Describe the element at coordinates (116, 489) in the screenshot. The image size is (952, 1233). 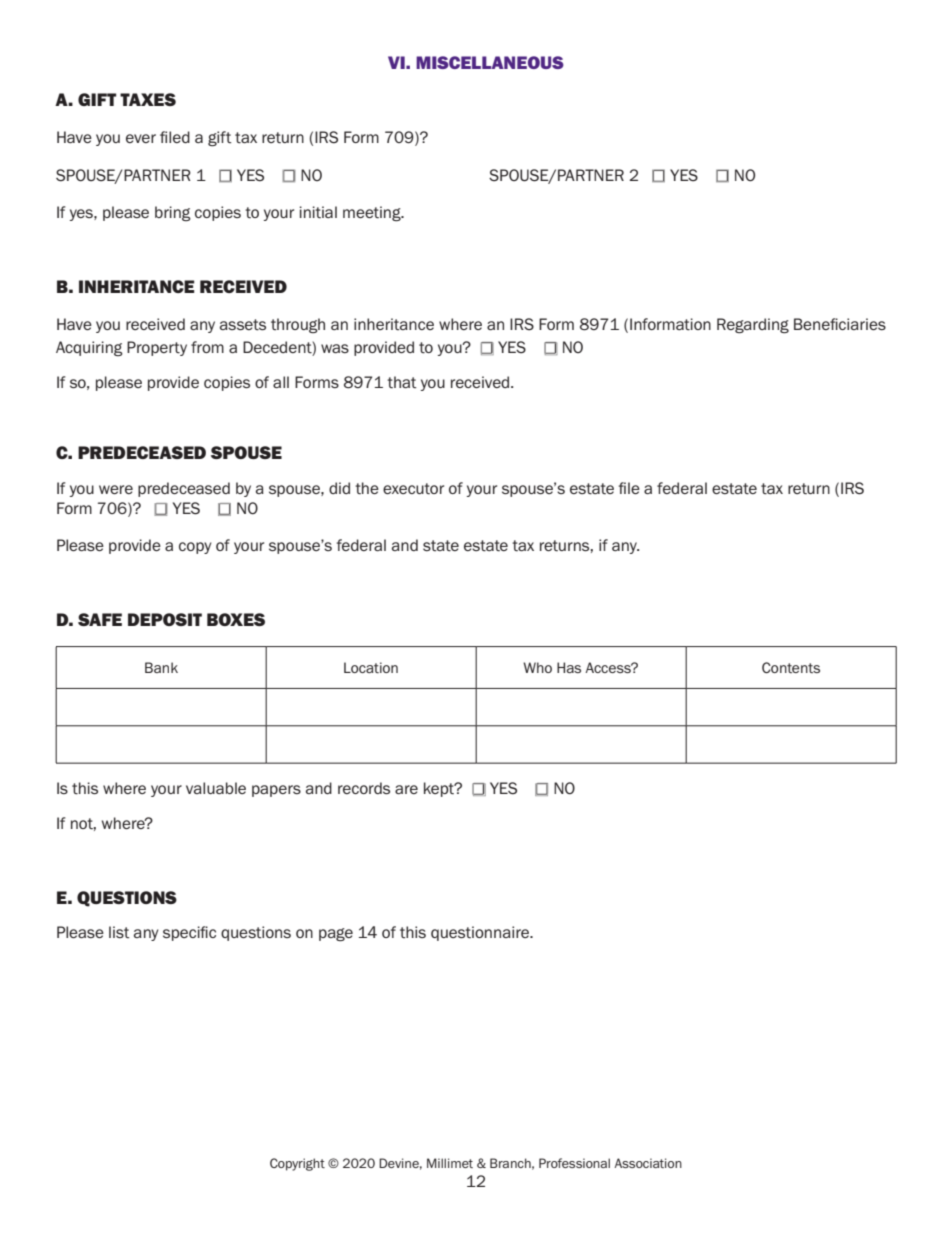
I see `were` at that location.
